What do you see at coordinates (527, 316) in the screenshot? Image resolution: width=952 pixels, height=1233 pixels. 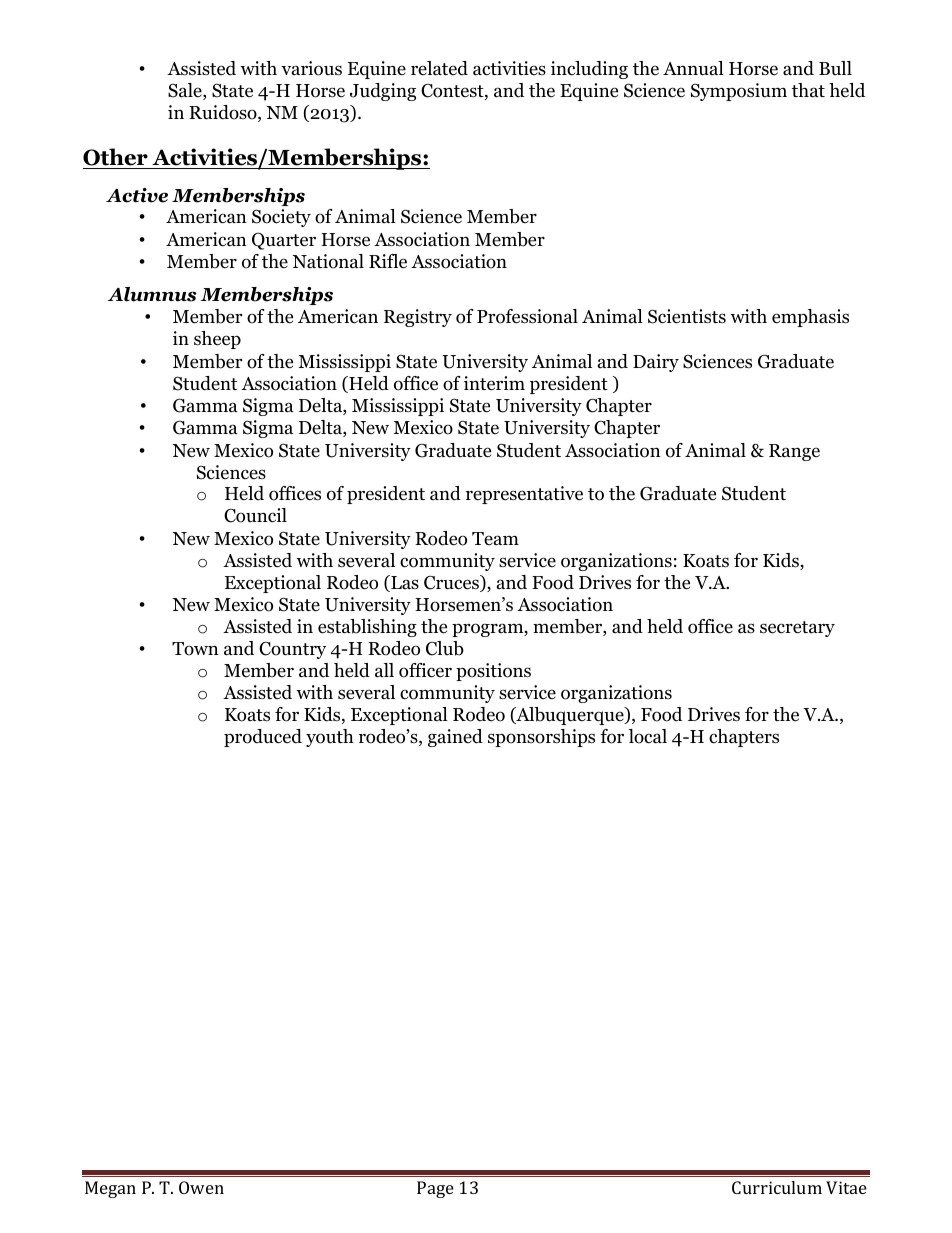 I see `Professional` at bounding box center [527, 316].
